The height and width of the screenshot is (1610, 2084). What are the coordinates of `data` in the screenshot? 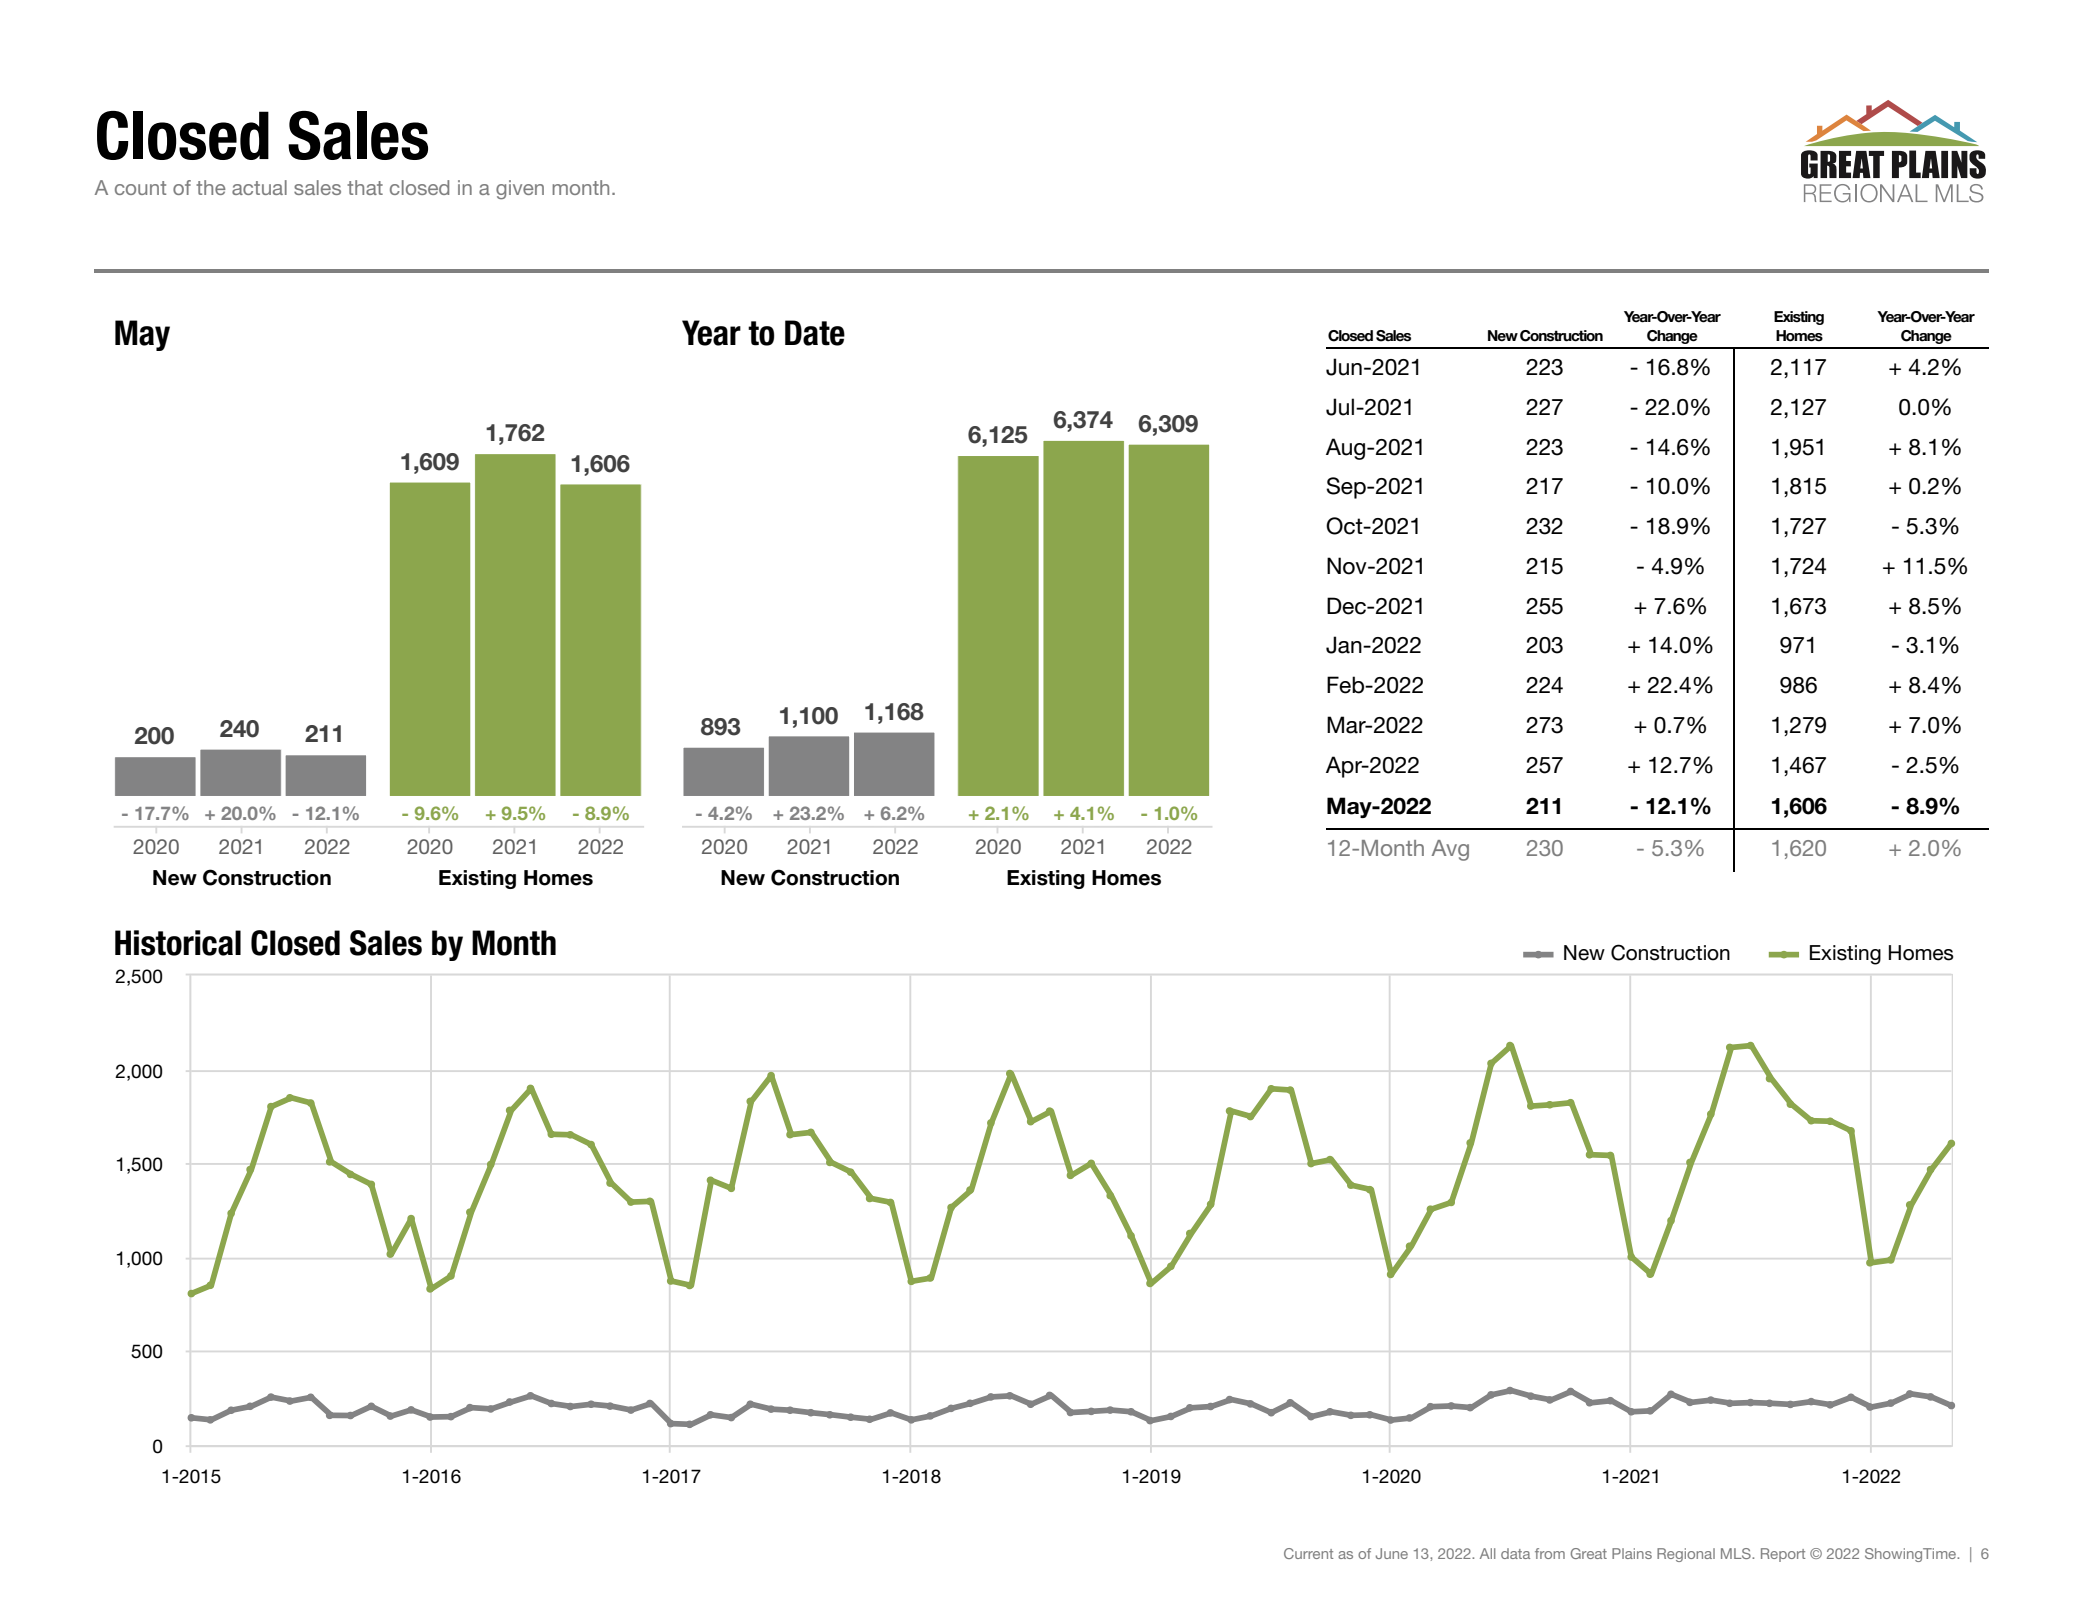 It's located at (1515, 1553).
